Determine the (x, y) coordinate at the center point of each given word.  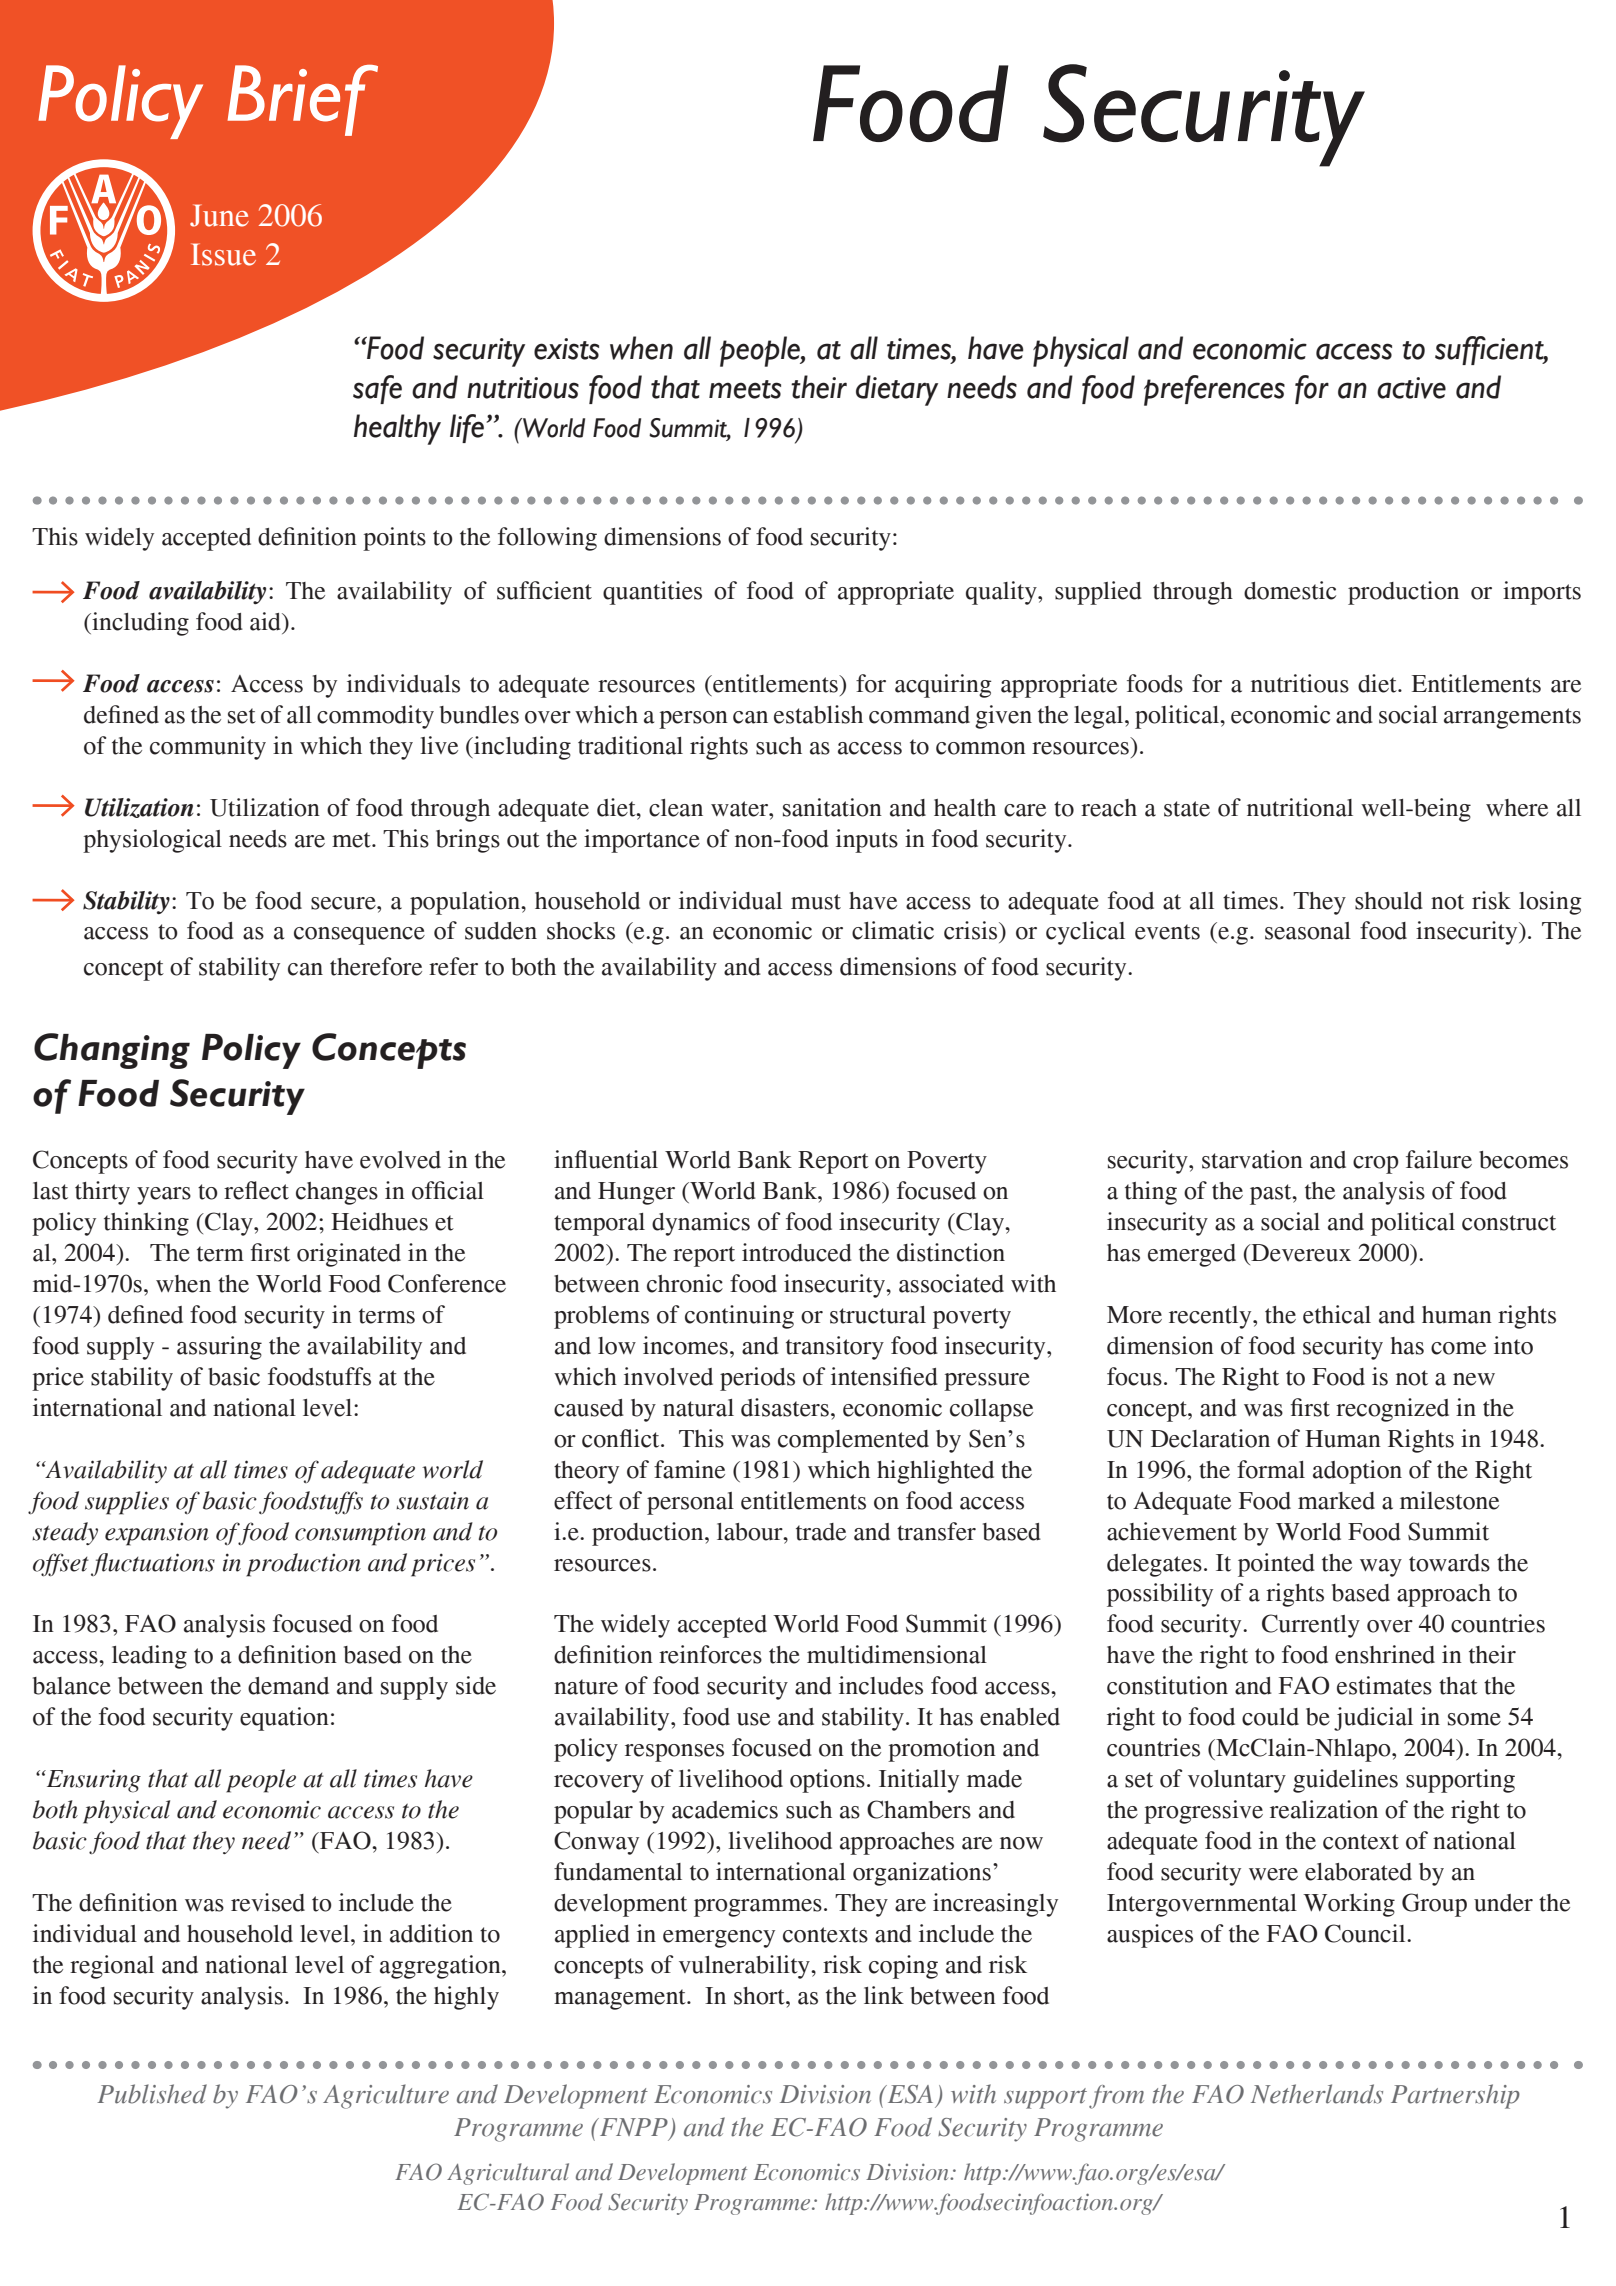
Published (152, 2094)
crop (1376, 1165)
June (219, 215)
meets (745, 389)
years (164, 1196)
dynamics (701, 1224)
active (1411, 388)
